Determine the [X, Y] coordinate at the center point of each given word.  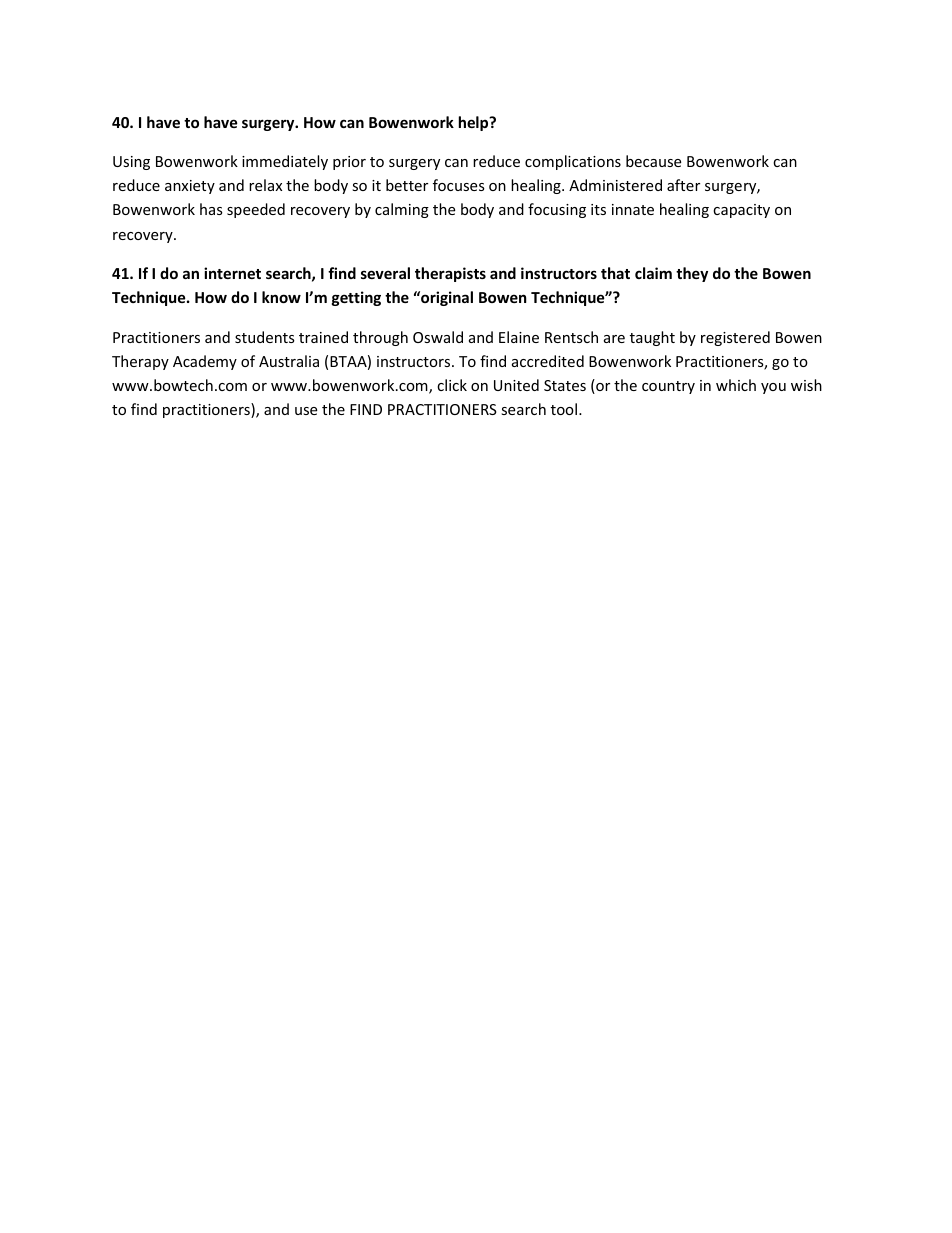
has [211, 209]
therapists [450, 274]
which [736, 385]
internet [232, 273]
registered [735, 338]
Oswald [438, 337]
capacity [741, 211]
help [475, 123]
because [653, 161]
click [452, 385]
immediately [285, 162]
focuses [459, 185]
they [692, 274]
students [265, 337]
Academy [205, 362]
